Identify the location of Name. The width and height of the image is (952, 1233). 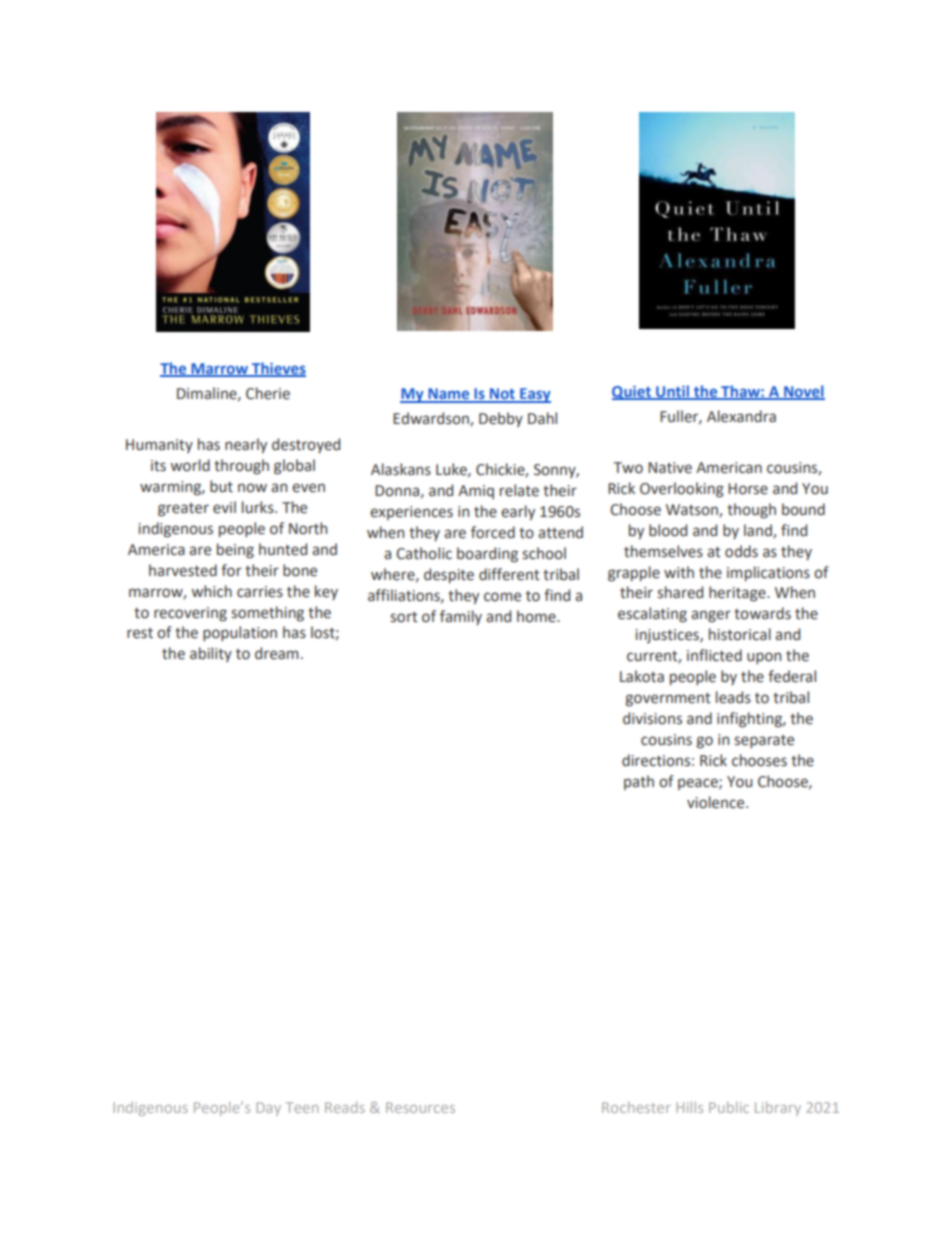
(449, 395).
